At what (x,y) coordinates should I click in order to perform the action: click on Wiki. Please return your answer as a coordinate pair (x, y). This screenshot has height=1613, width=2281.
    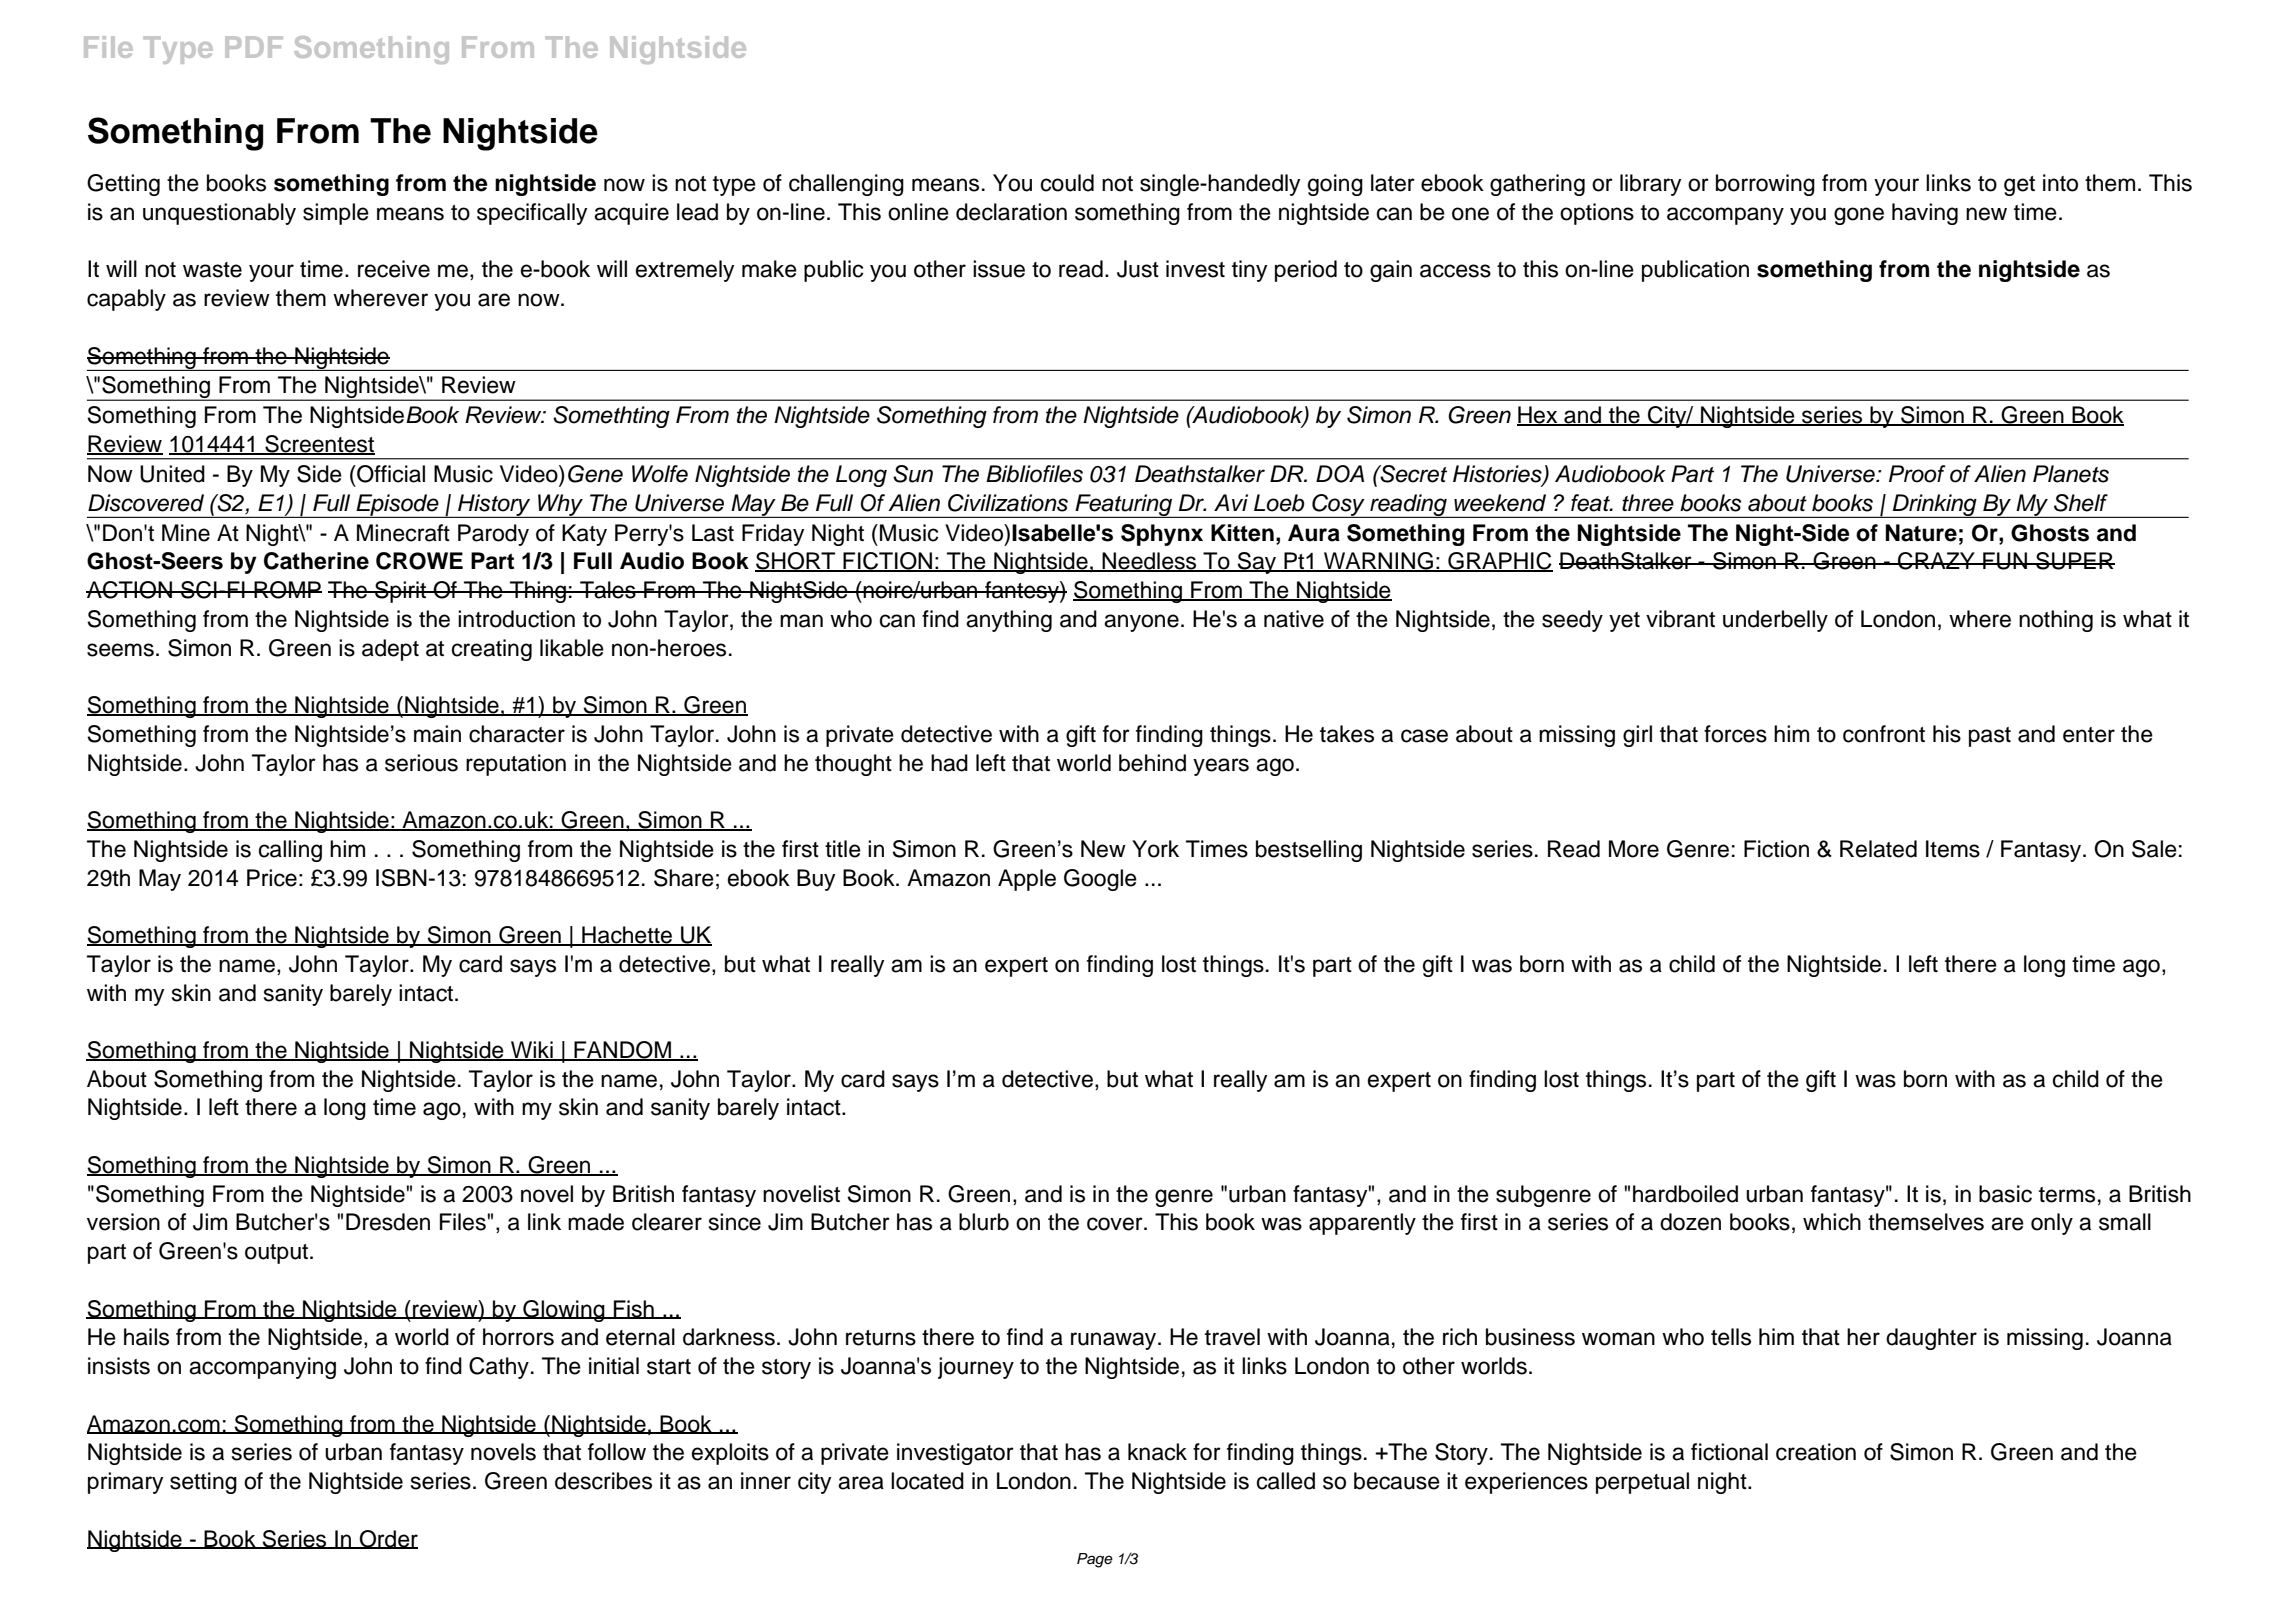
    Looking at the image, I should click on (532, 1050).
